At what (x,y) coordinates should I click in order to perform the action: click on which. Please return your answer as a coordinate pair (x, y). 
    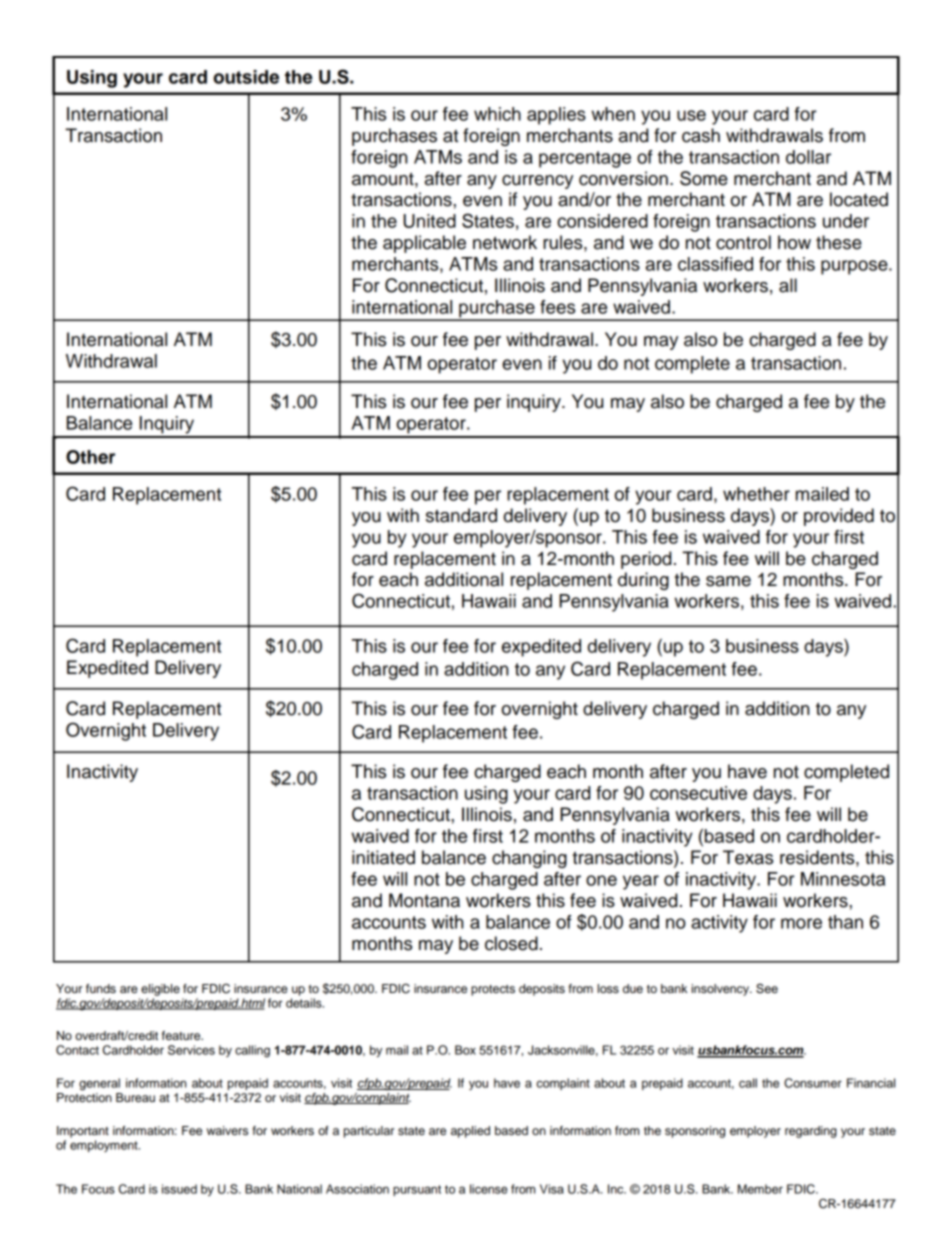
    Looking at the image, I should click on (497, 114).
